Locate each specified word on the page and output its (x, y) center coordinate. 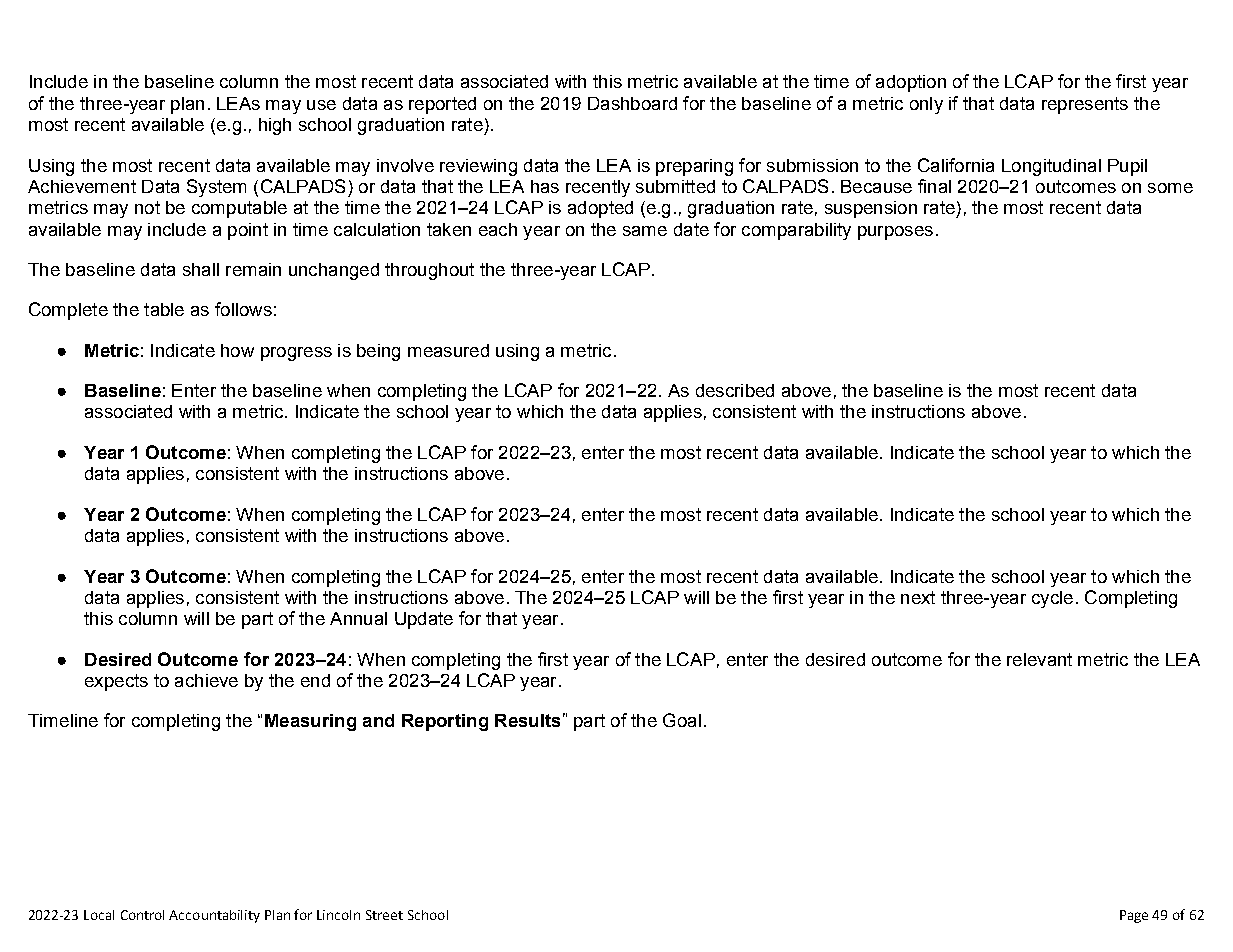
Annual (358, 618)
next (918, 597)
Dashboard (632, 103)
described (735, 390)
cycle (1052, 599)
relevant (1039, 659)
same (645, 231)
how (237, 350)
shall (201, 269)
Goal (682, 720)
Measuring (310, 722)
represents (1085, 105)
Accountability (214, 916)
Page (1134, 916)
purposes (895, 233)
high (275, 126)
